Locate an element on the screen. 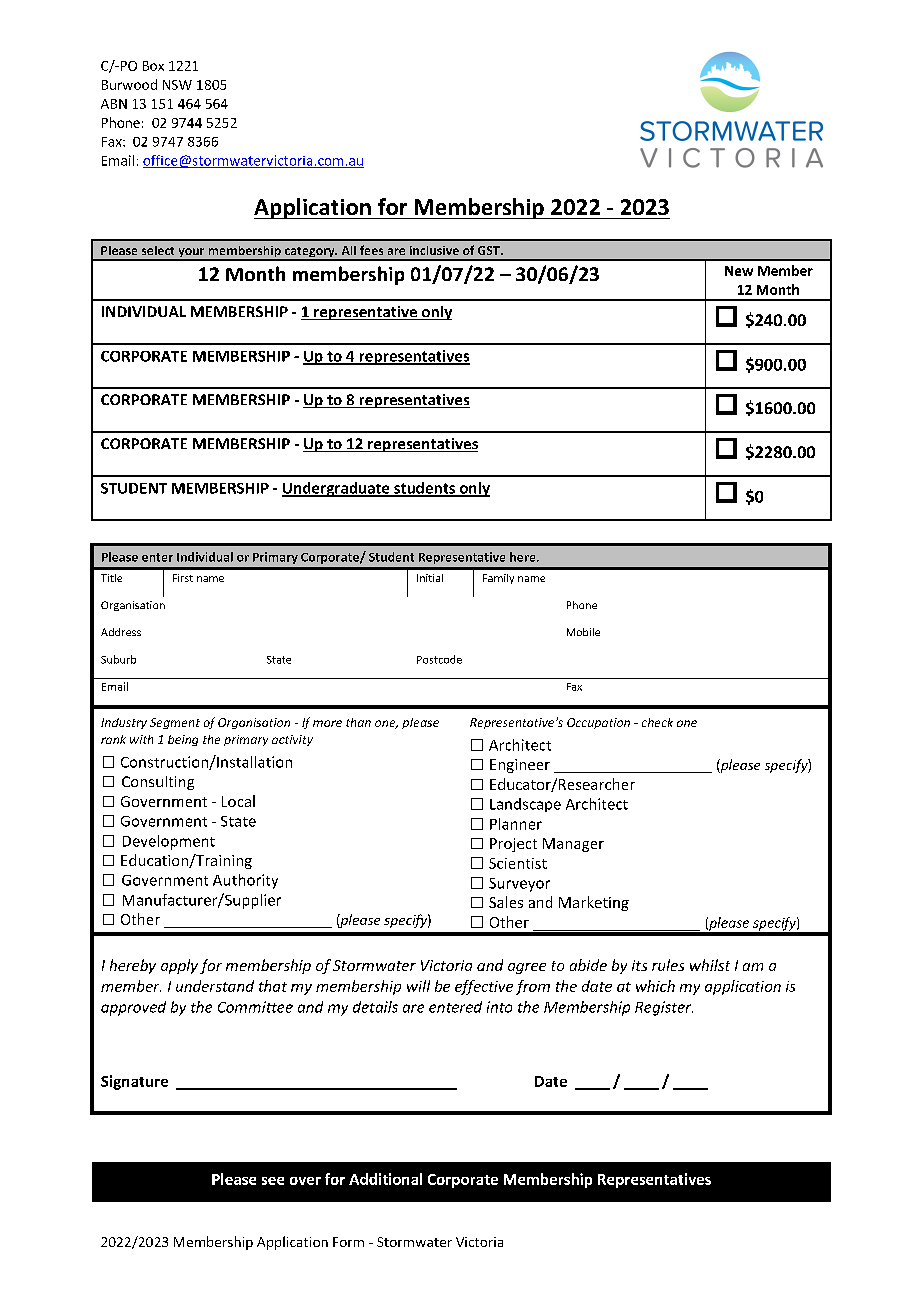  Register is located at coordinates (664, 1008).
